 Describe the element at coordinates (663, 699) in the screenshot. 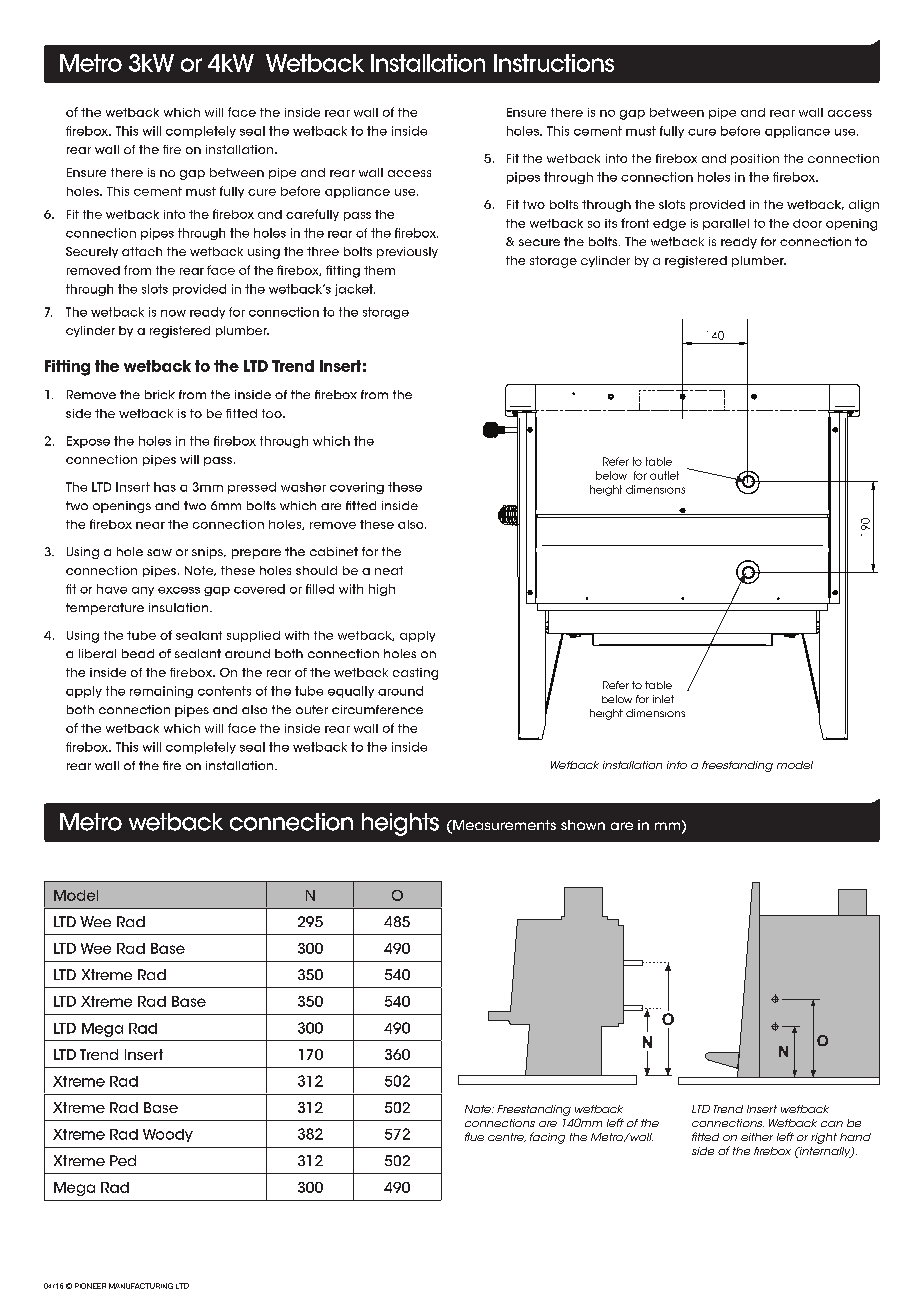

I see `inlet` at that location.
